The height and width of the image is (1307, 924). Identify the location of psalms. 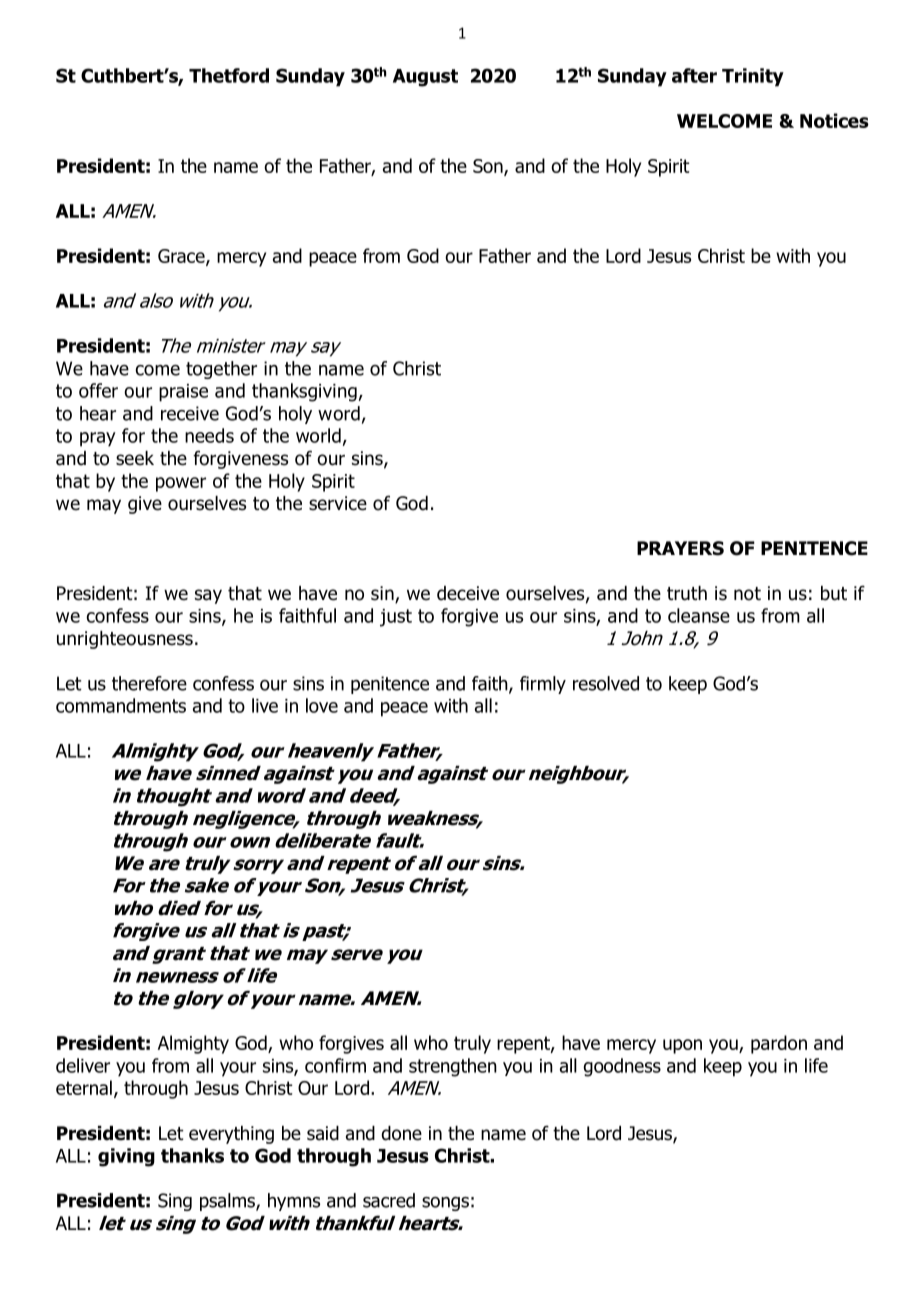
(228, 1202).
